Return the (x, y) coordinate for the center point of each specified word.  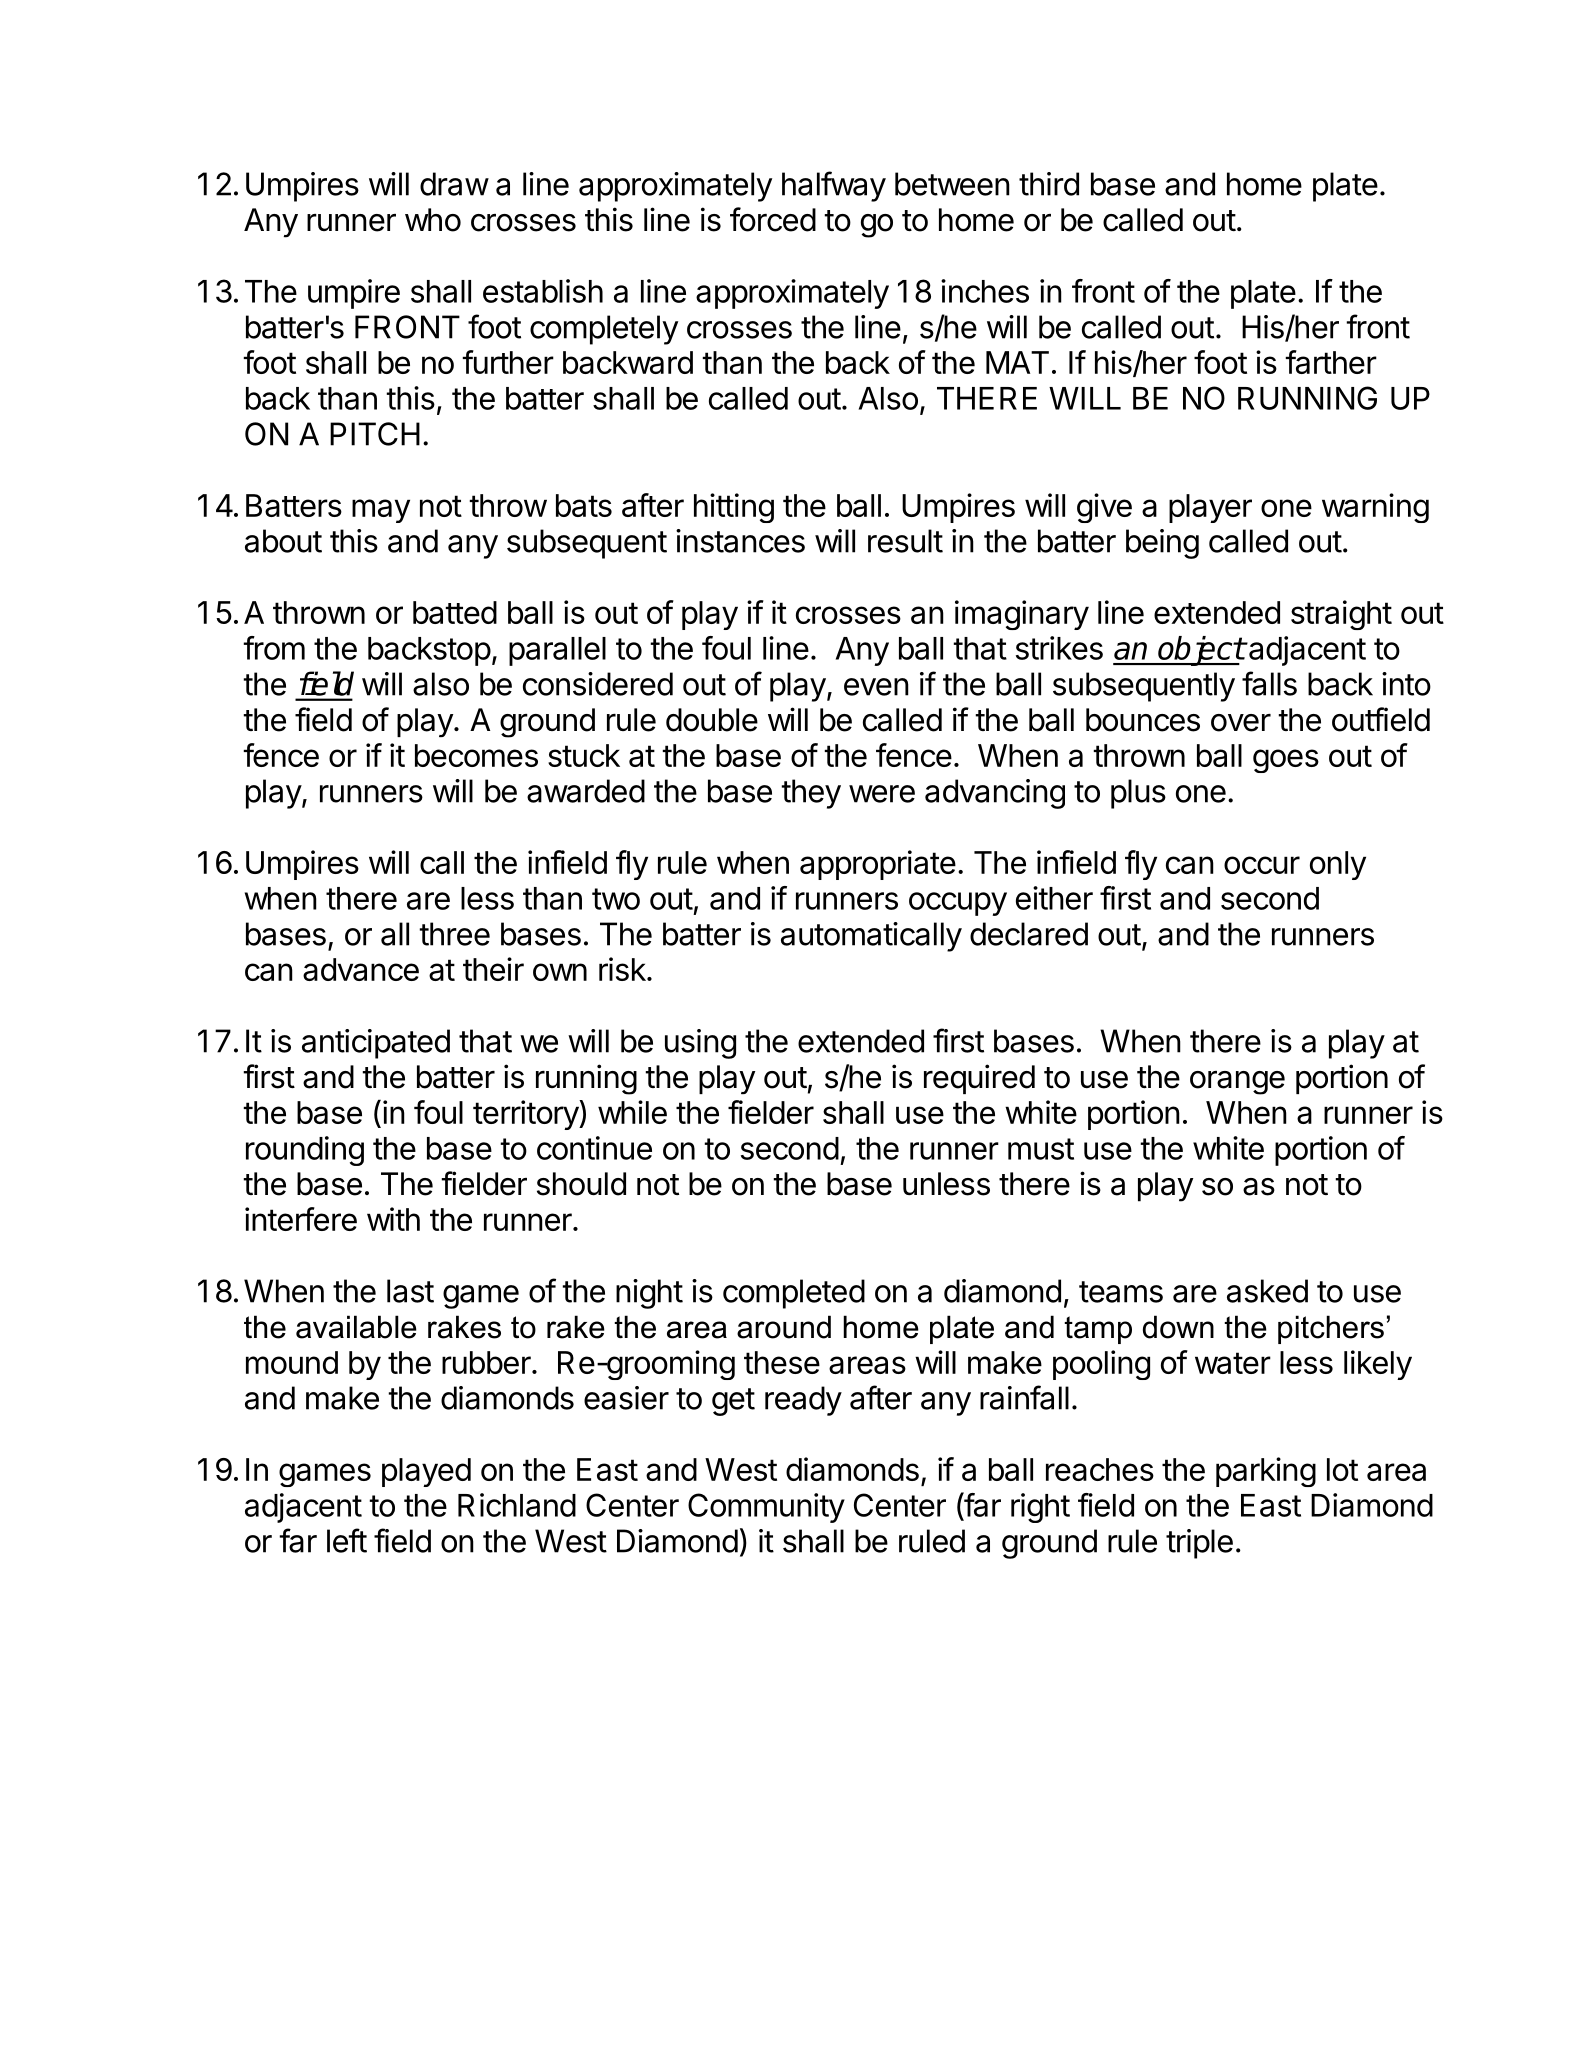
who (433, 220)
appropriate (878, 865)
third (1049, 184)
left (347, 1540)
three (454, 934)
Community (766, 1508)
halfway (834, 186)
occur (1262, 865)
